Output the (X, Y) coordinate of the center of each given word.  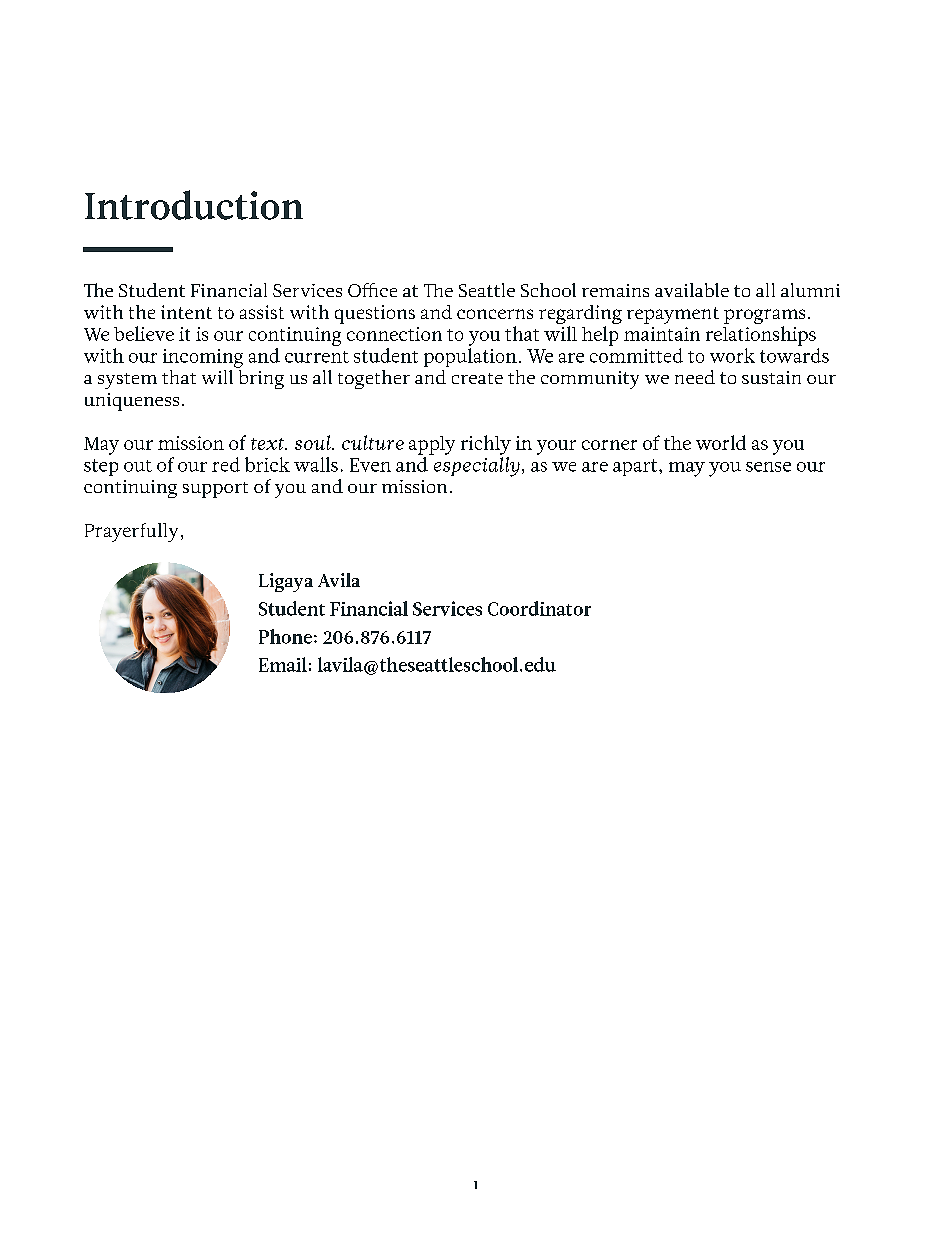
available (692, 290)
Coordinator (539, 608)
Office (372, 290)
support (215, 490)
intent (186, 312)
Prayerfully (131, 532)
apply (432, 445)
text (268, 444)
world (721, 442)
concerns (495, 314)
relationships (761, 336)
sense (768, 467)
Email (283, 664)
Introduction (194, 205)
